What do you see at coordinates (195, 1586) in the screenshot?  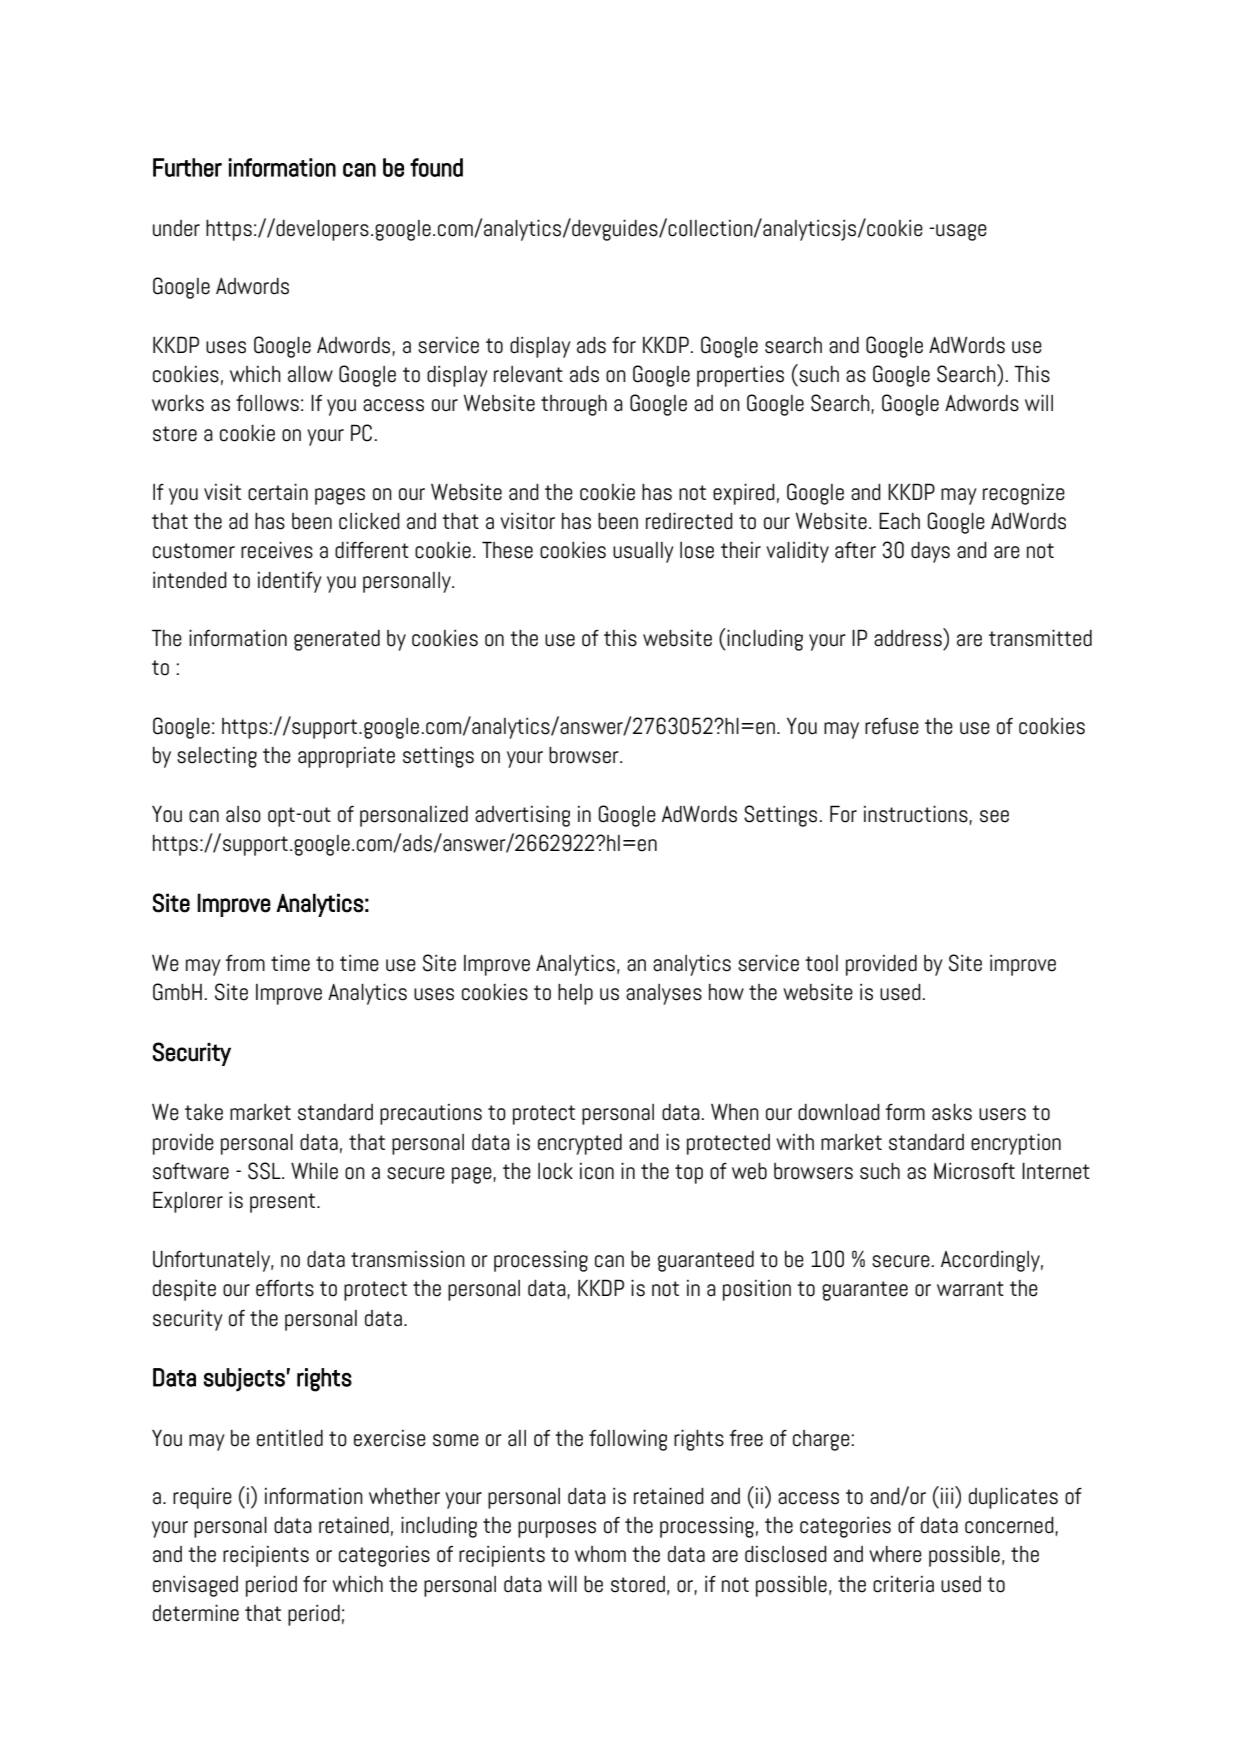 I see `envisaged` at bounding box center [195, 1586].
